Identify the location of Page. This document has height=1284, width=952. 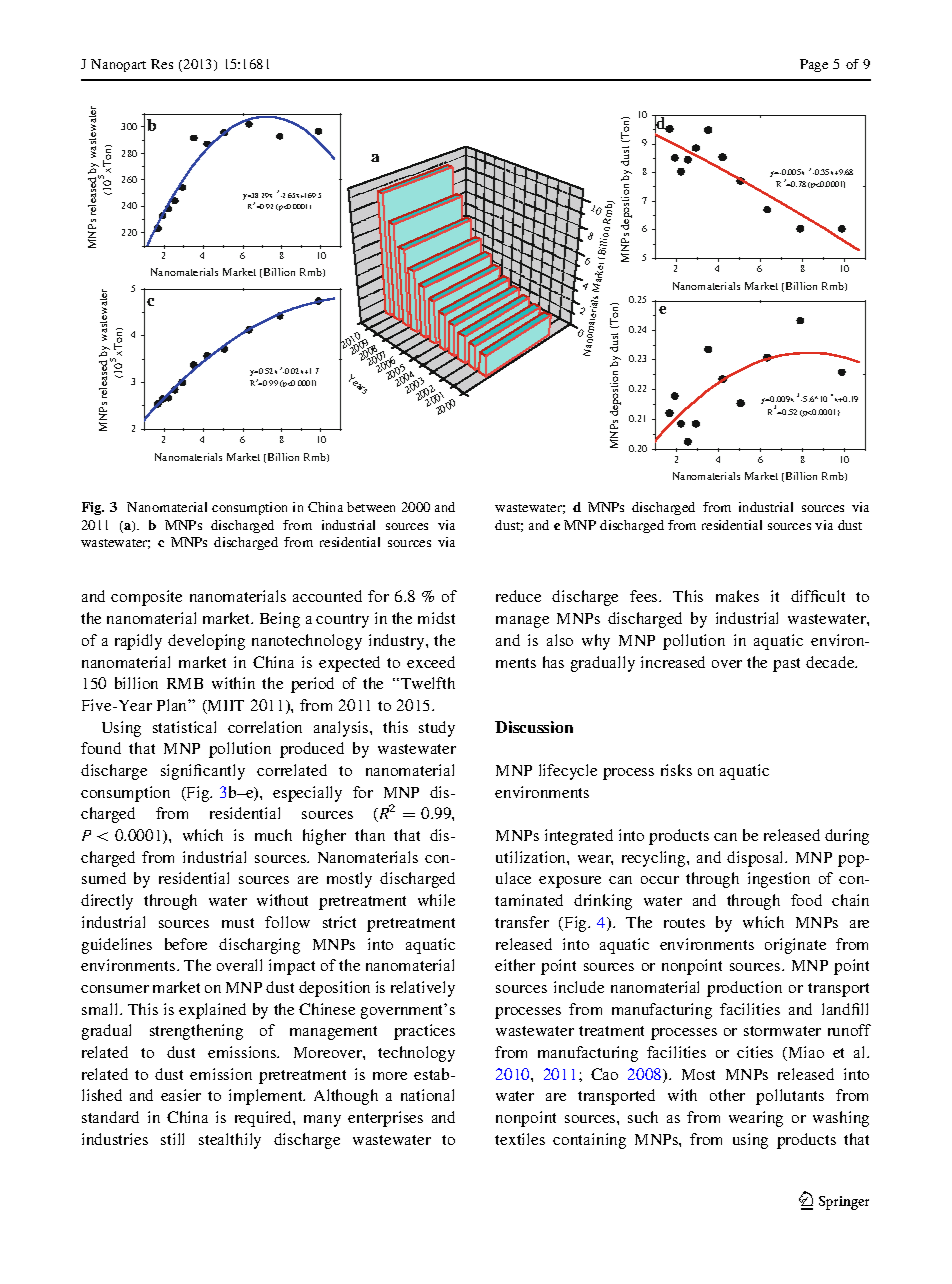
(814, 65).
